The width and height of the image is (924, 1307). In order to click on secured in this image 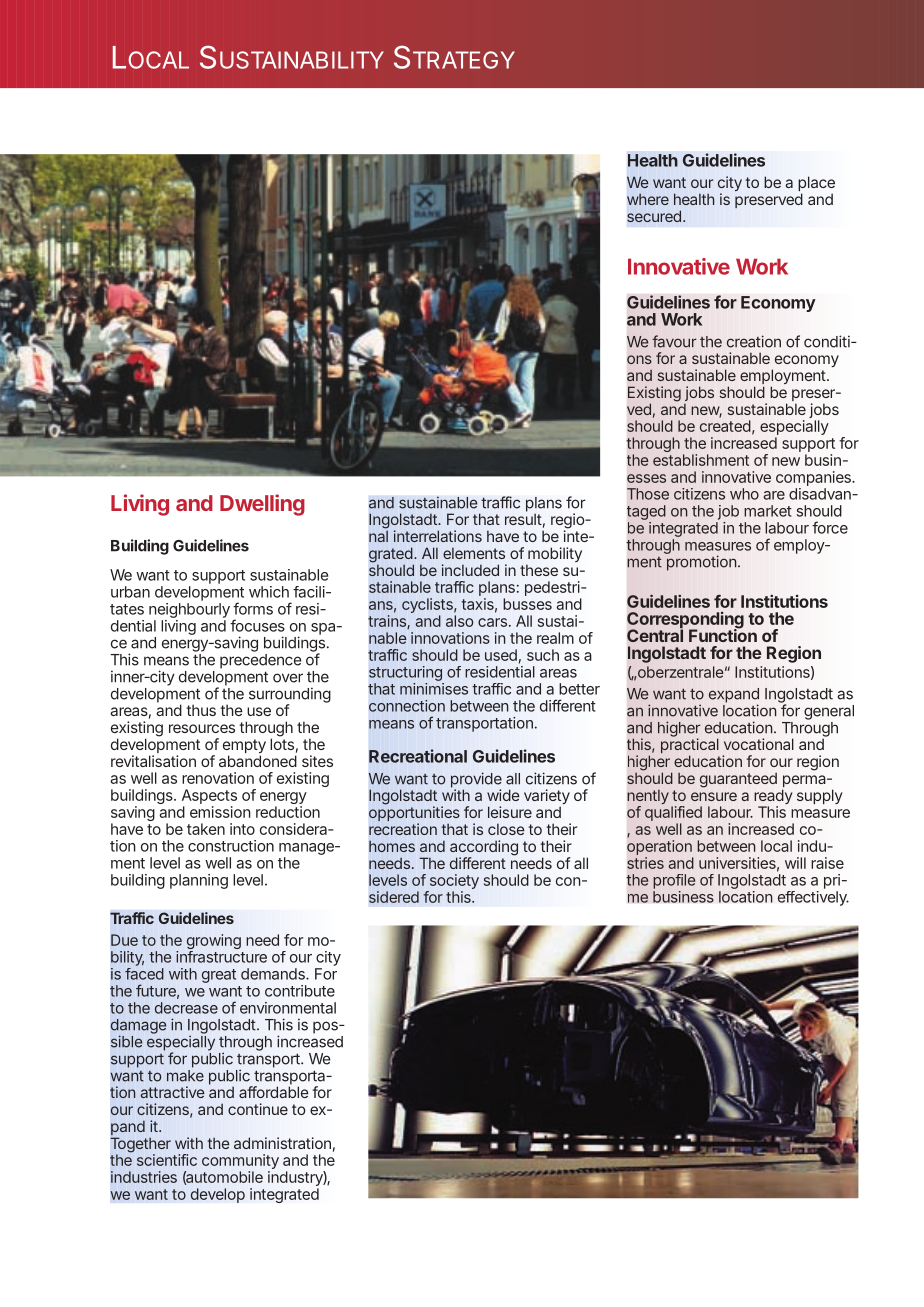, I will do `click(654, 216)`.
